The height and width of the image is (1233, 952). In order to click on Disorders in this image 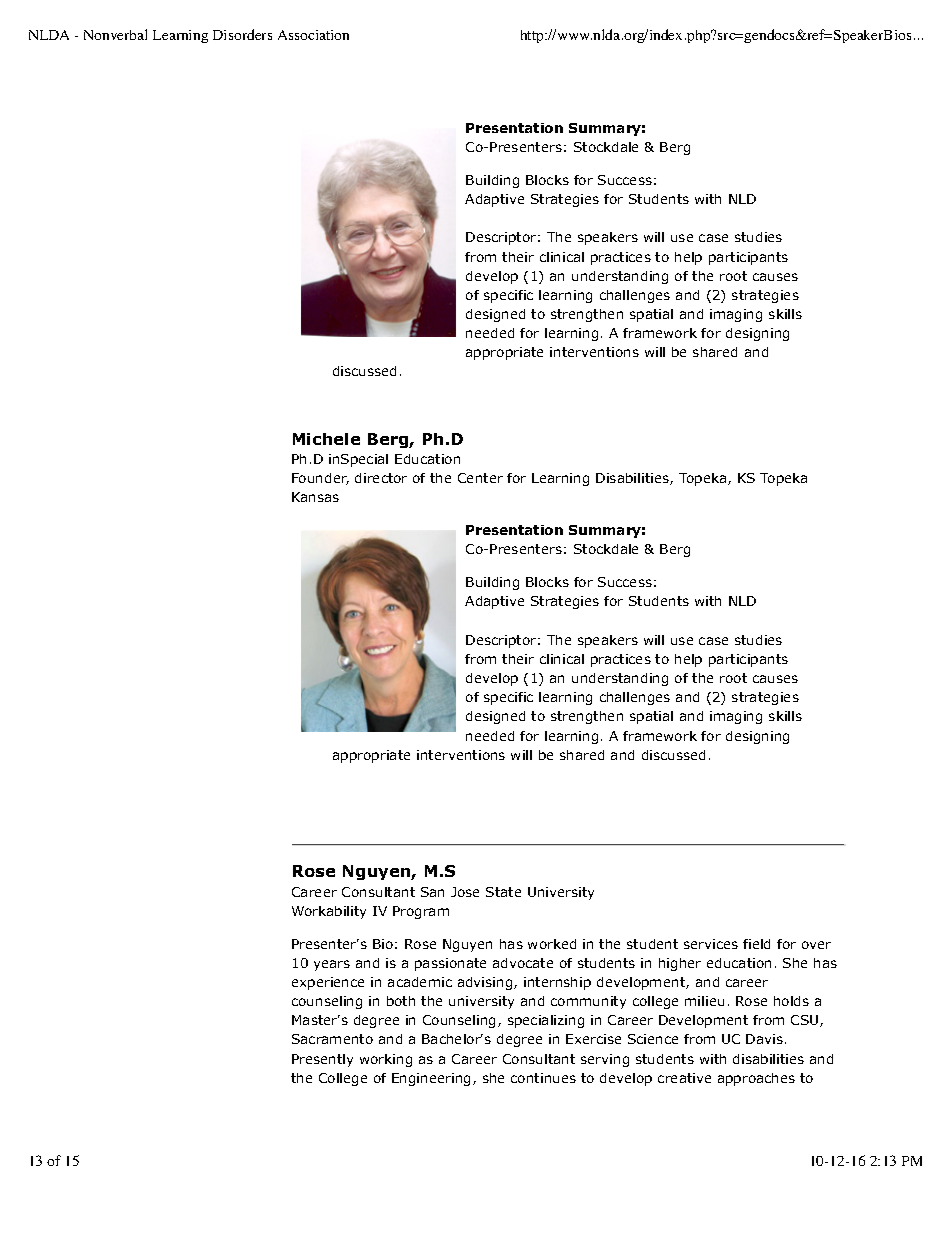, I will do `click(242, 34)`.
